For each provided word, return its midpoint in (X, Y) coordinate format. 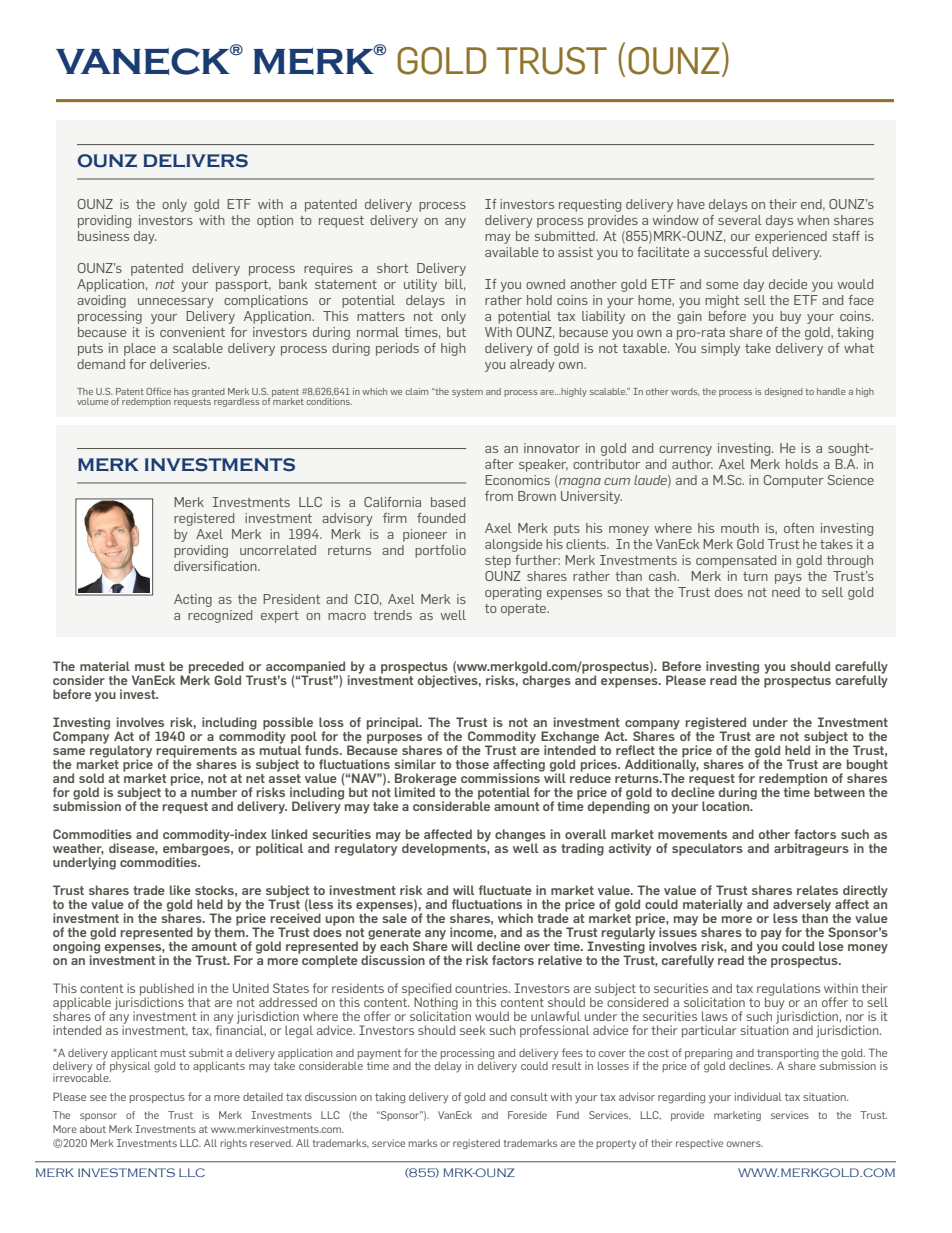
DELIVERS (195, 161)
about (93, 1129)
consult (529, 1097)
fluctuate (505, 890)
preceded (216, 668)
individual (758, 1096)
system (467, 392)
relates (817, 890)
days (779, 221)
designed (784, 392)
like (180, 890)
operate (524, 610)
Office (158, 391)
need (786, 592)
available (511, 252)
